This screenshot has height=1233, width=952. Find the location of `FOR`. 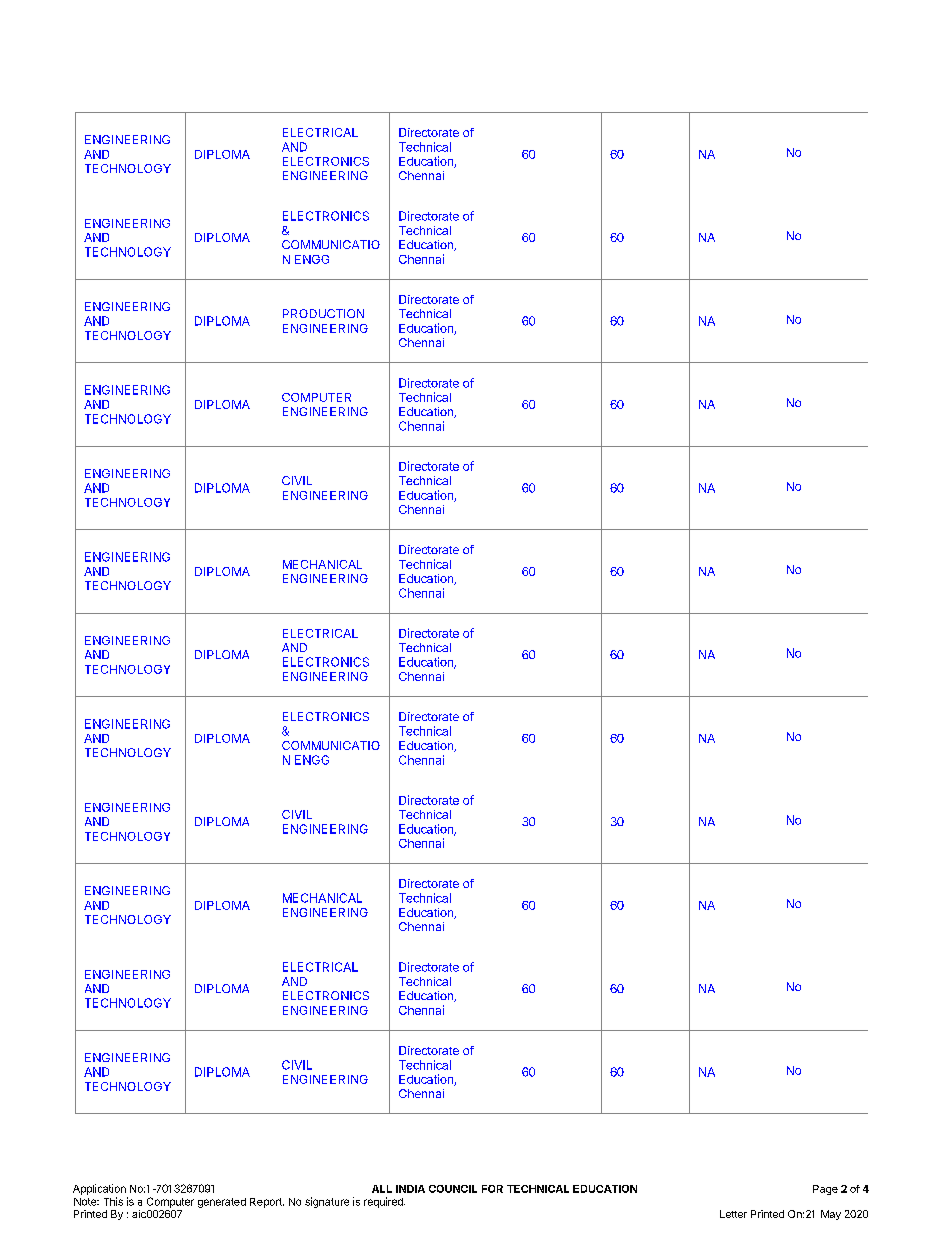

FOR is located at coordinates (492, 1189).
